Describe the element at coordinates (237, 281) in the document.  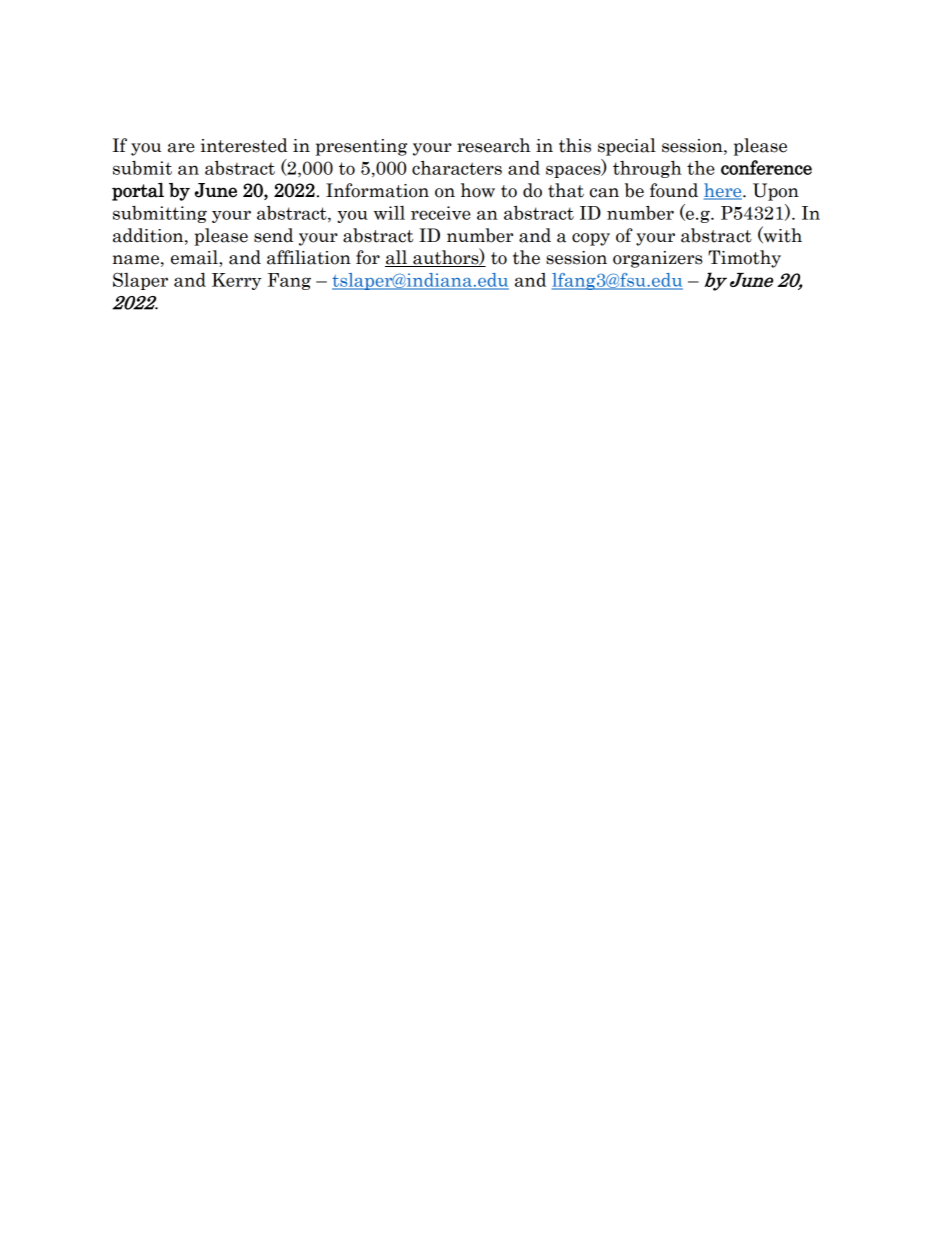
I see `Kerry` at that location.
